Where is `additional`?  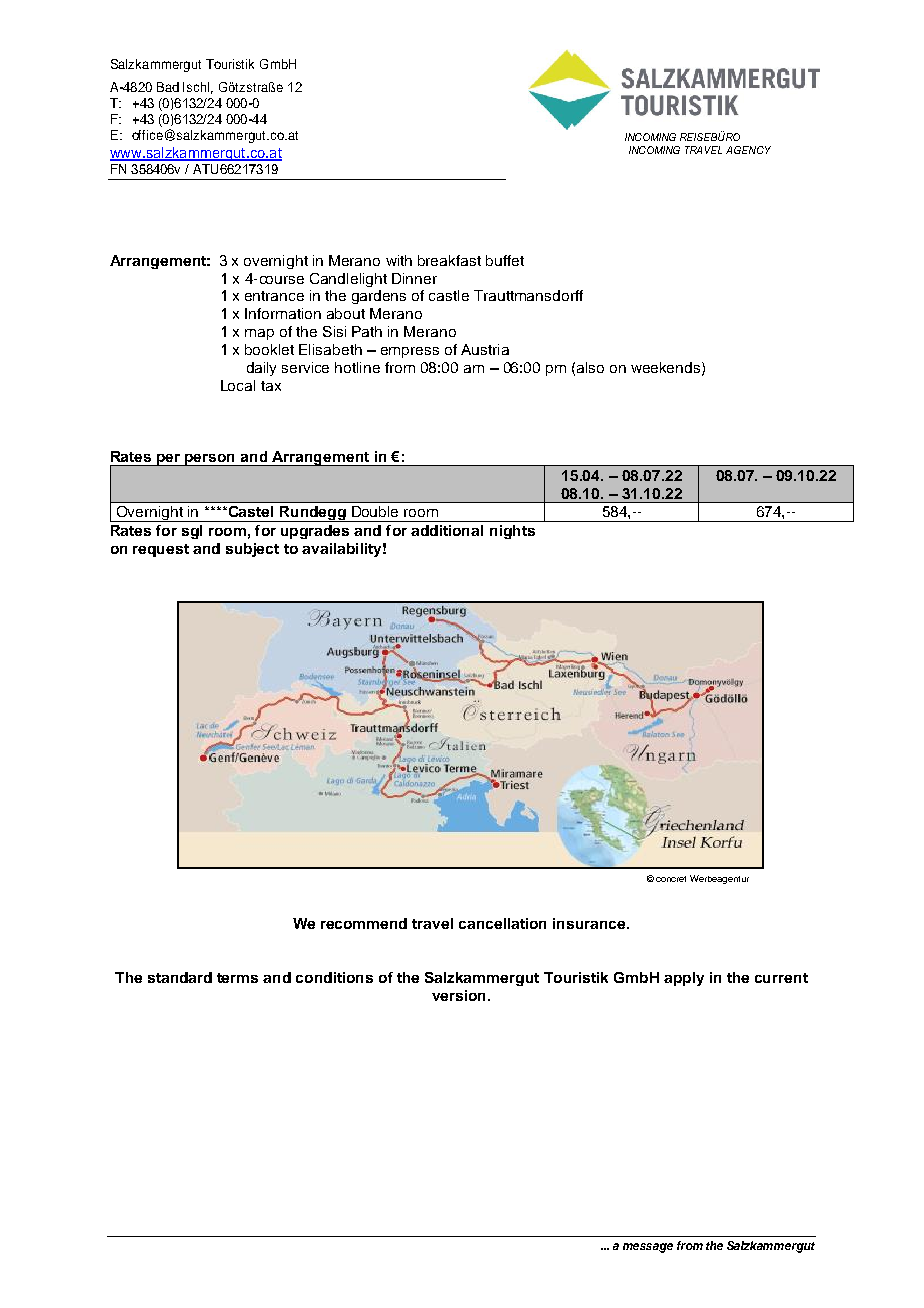 additional is located at coordinates (447, 530).
